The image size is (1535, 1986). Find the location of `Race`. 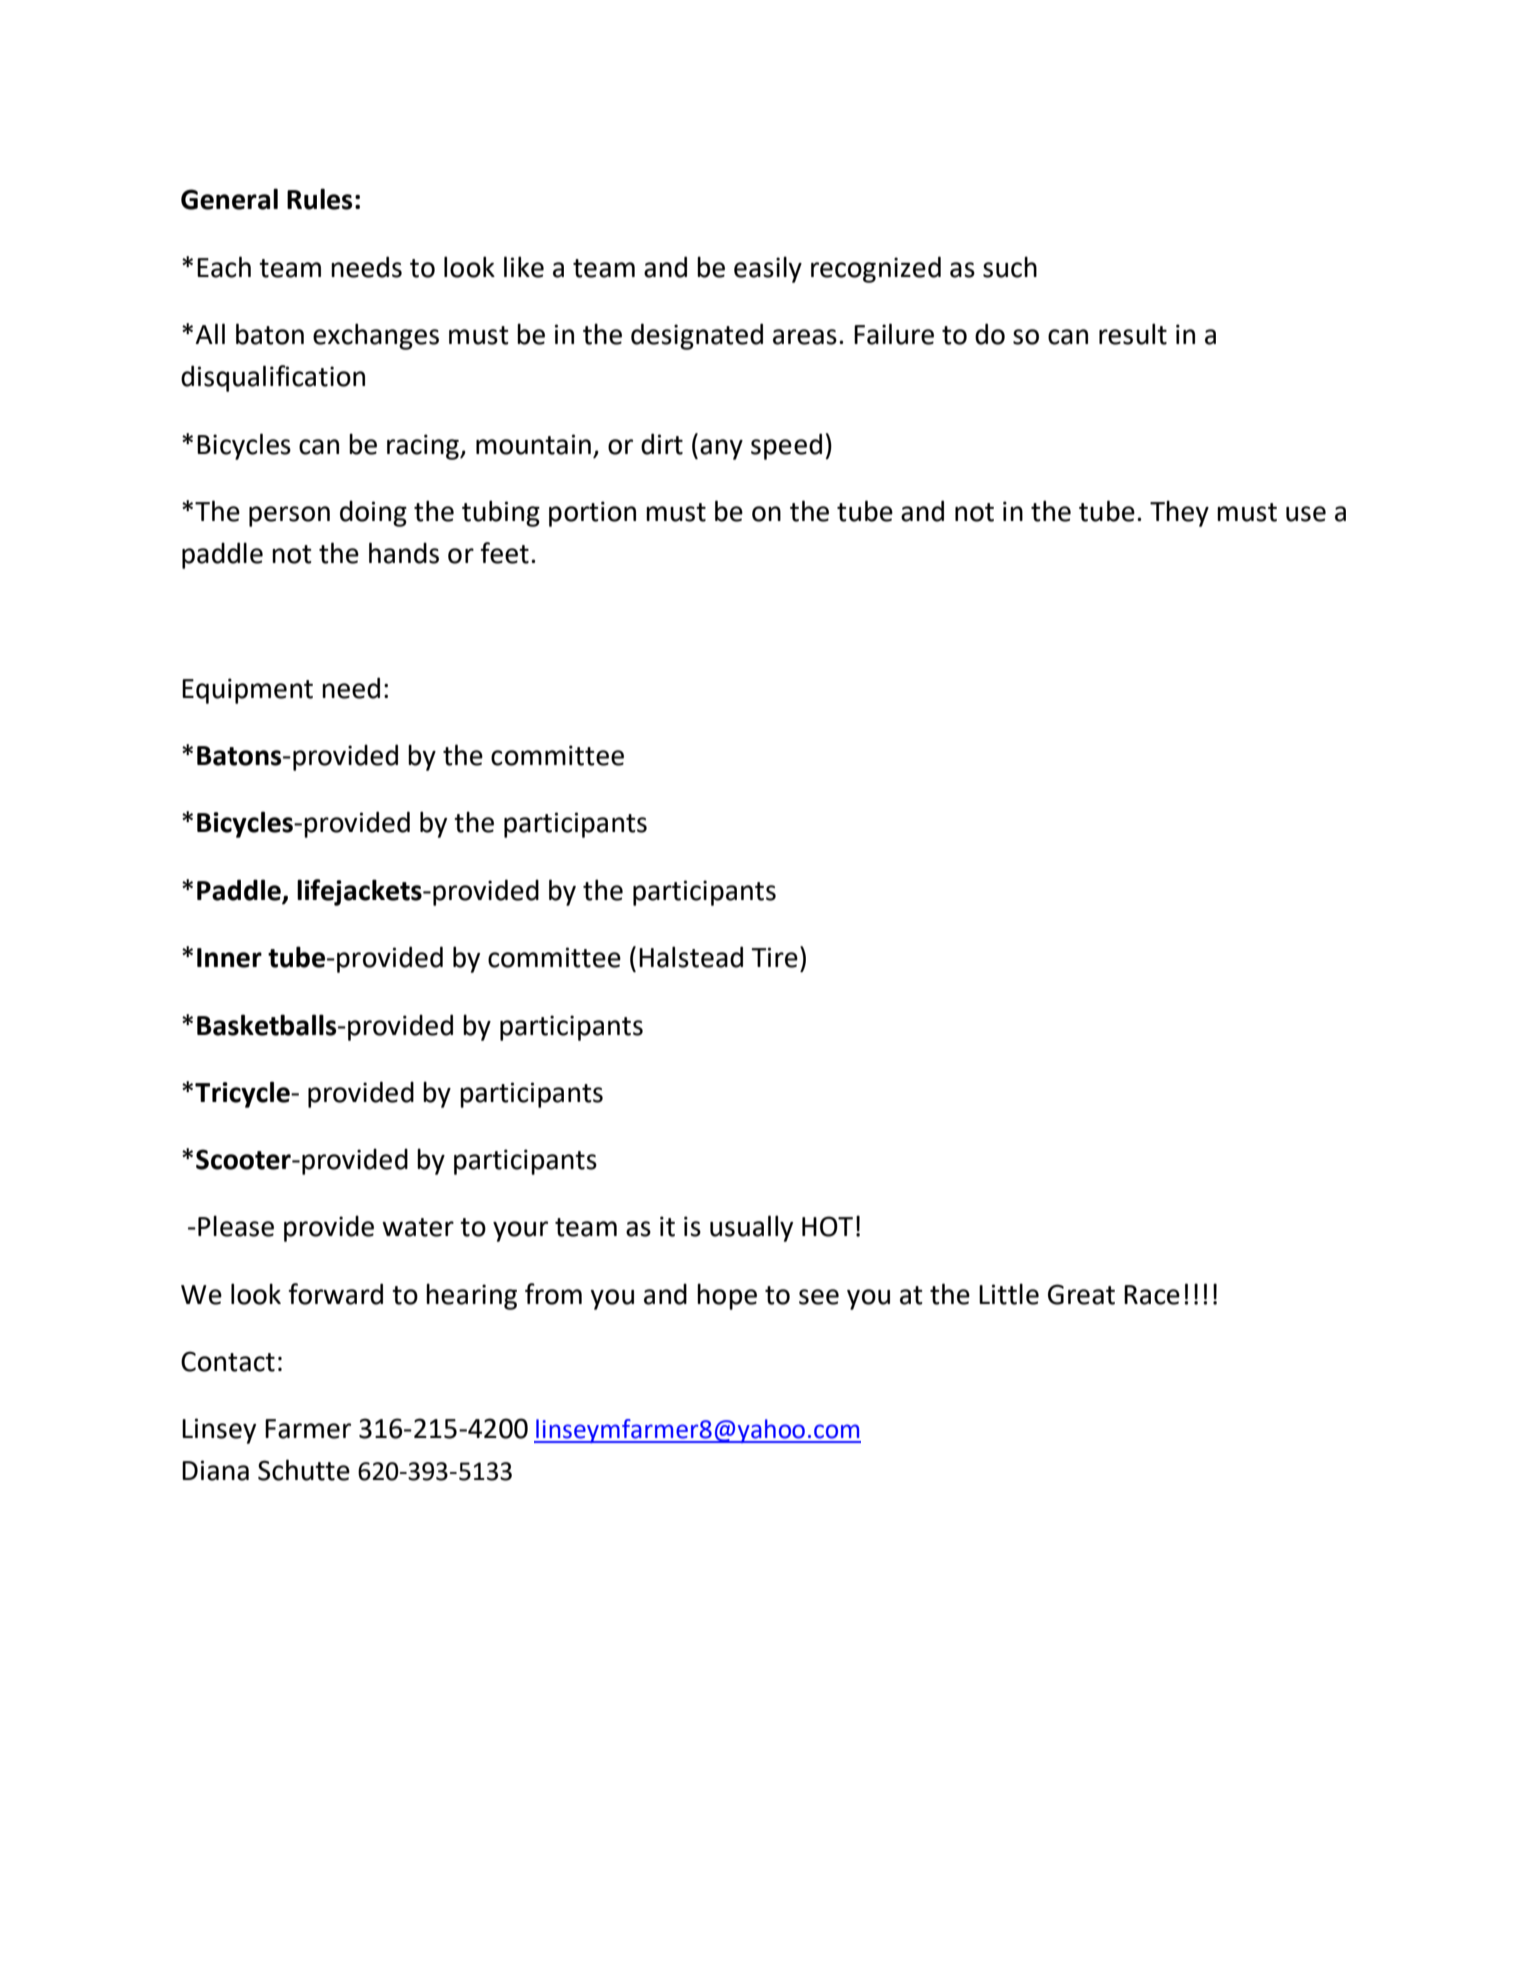

Race is located at coordinates (1152, 1295).
